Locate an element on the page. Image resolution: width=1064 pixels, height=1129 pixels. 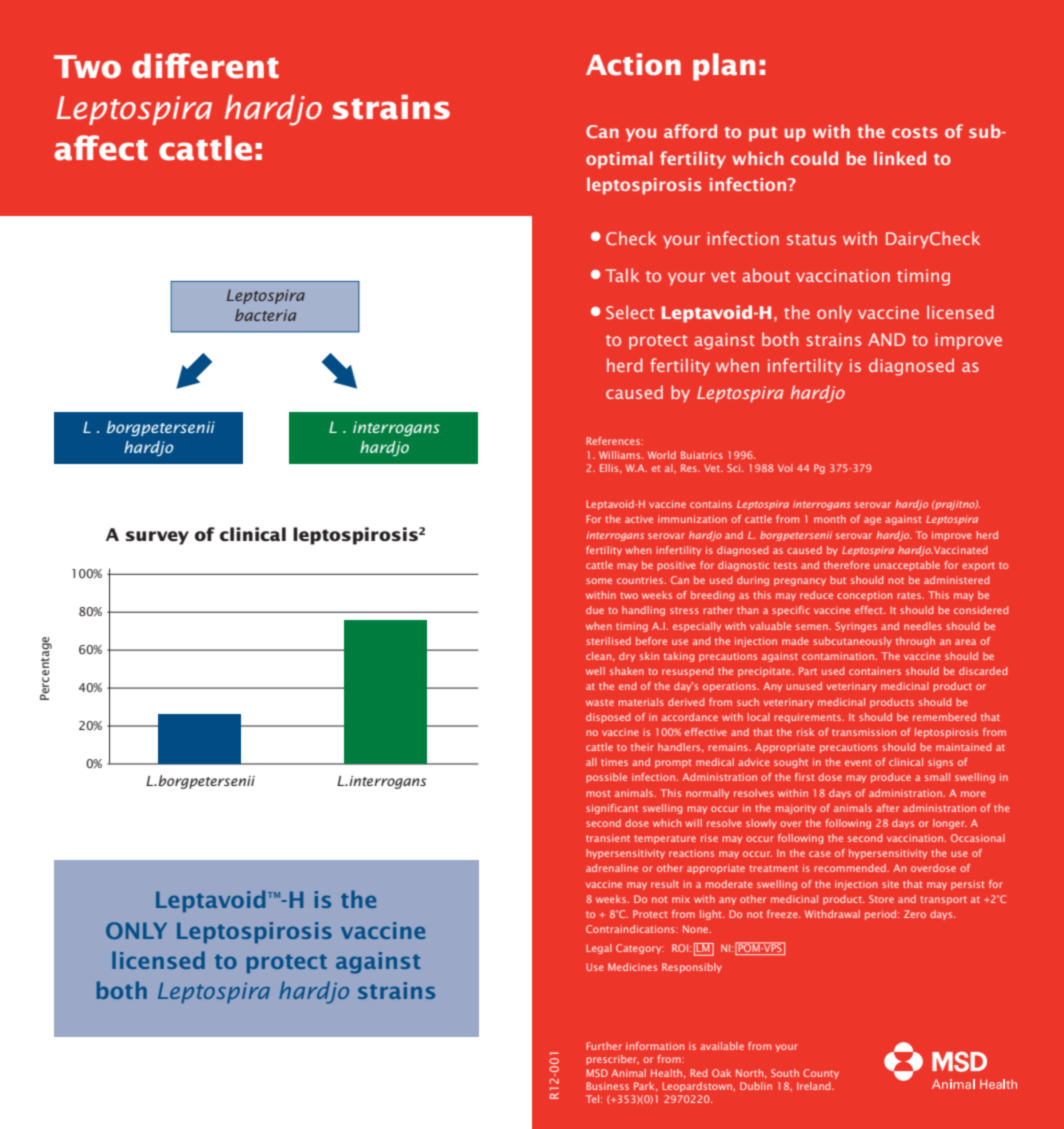
References is located at coordinates (613, 441).
